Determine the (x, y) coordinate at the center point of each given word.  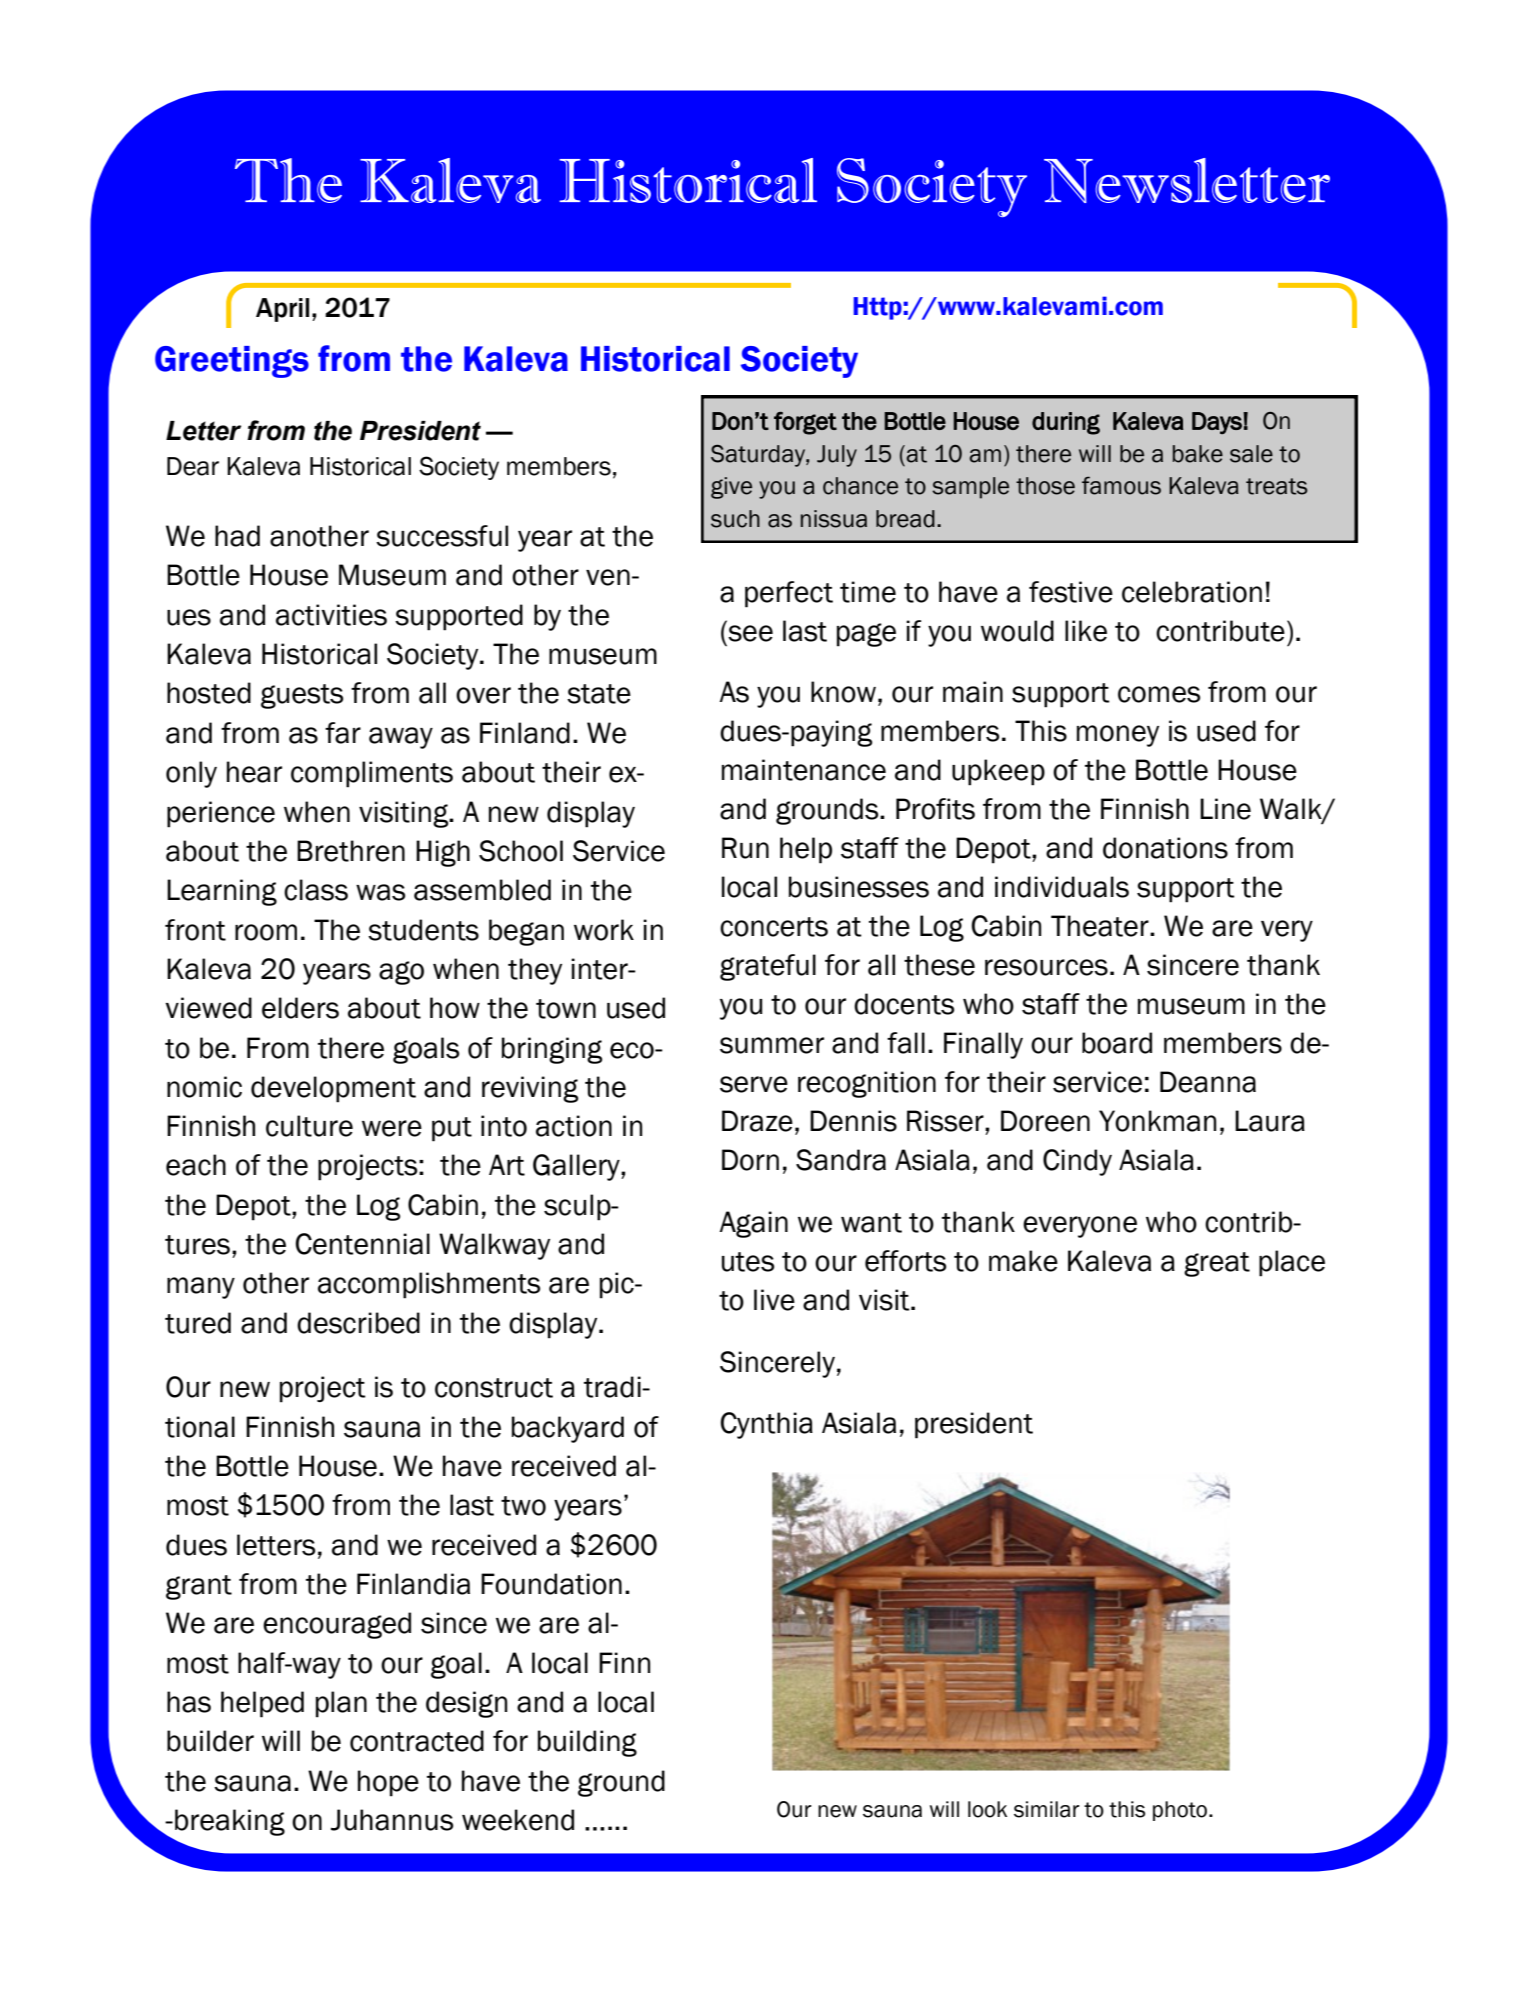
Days (1218, 423)
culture (309, 1126)
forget (805, 423)
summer (772, 1045)
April (282, 310)
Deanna (1208, 1082)
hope (388, 1783)
